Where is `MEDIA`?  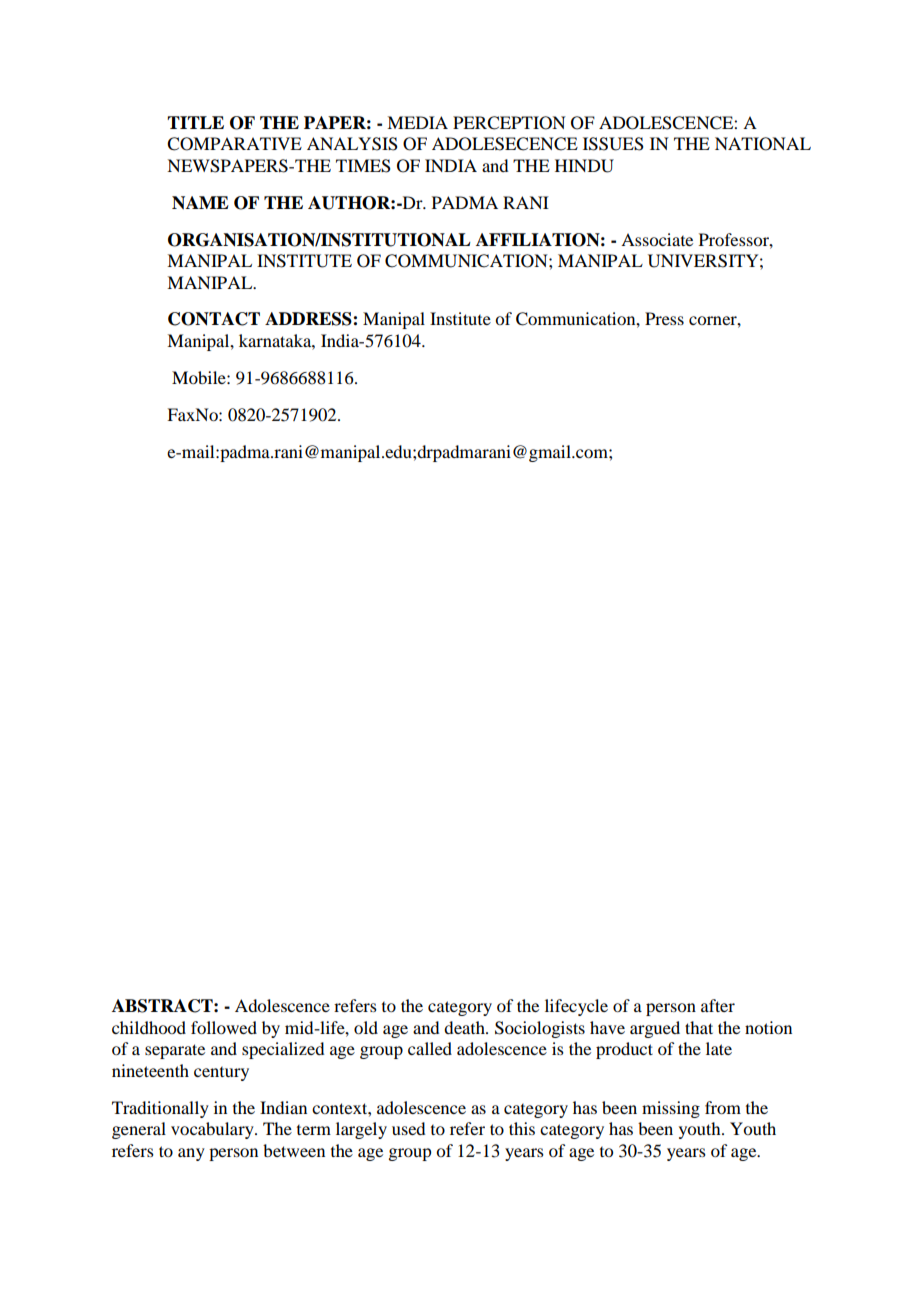 MEDIA is located at coordinates (417, 122).
